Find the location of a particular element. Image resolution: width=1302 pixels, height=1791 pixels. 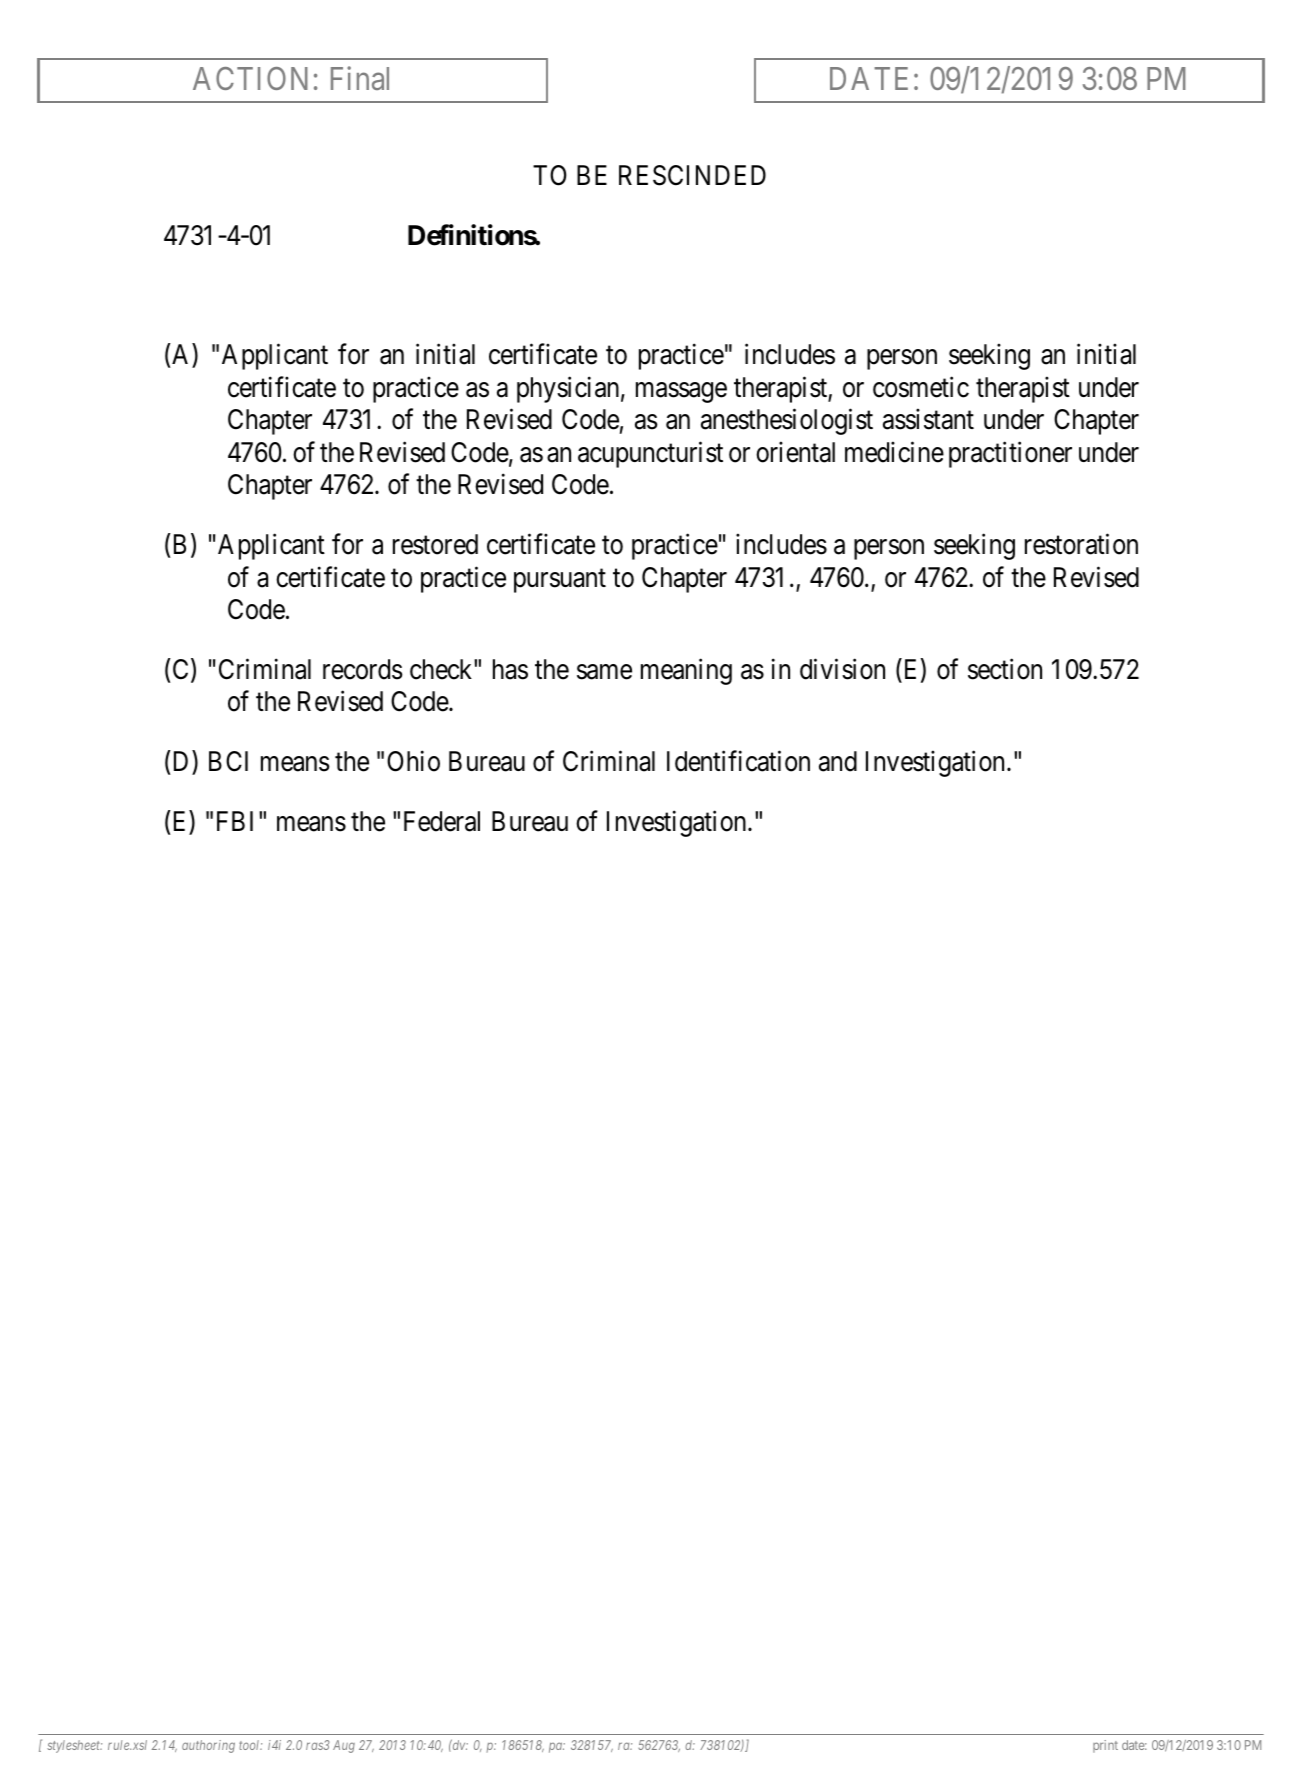

RESCINDED is located at coordinates (692, 175).
